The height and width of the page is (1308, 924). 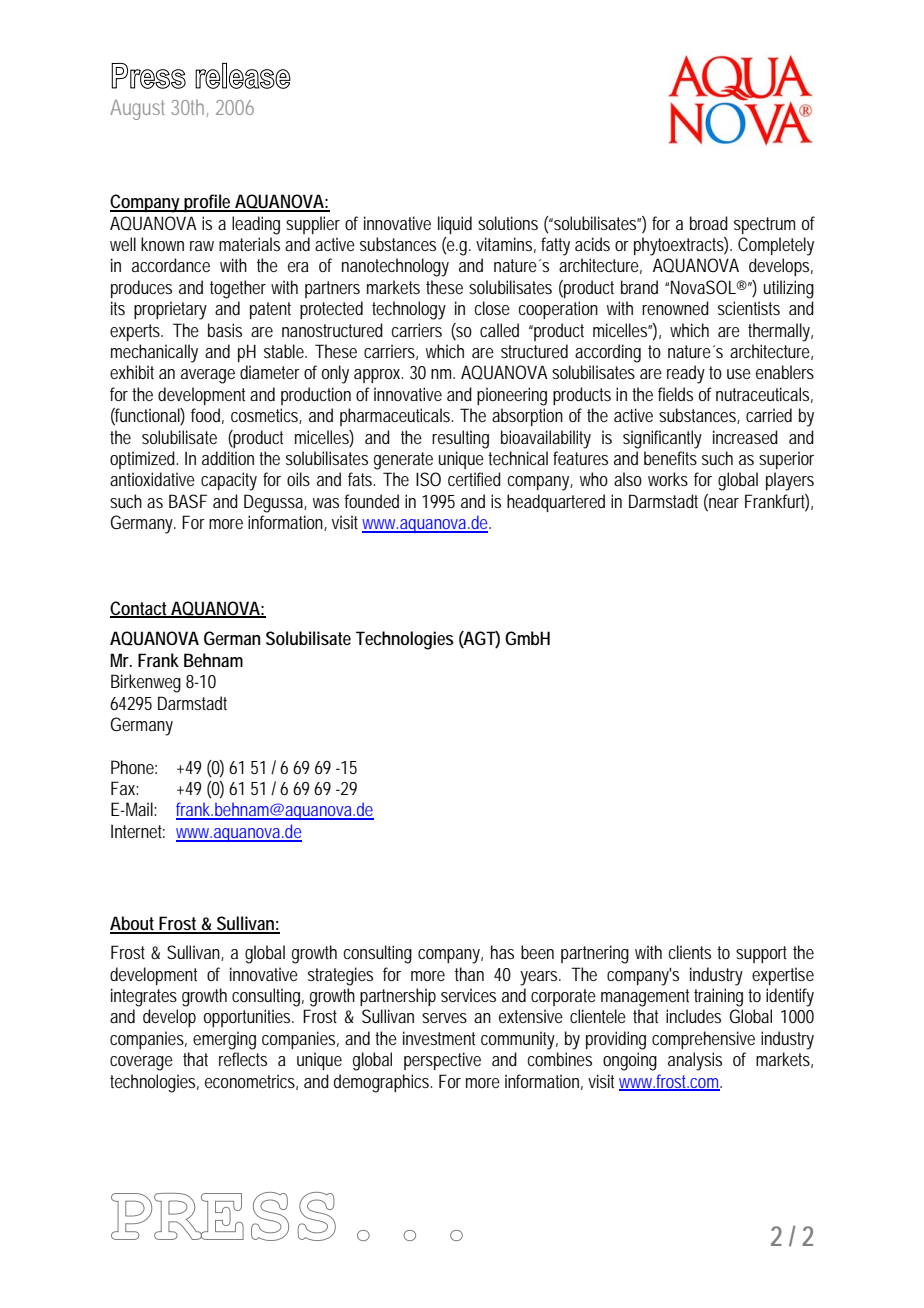 What do you see at coordinates (502, 952) in the page?
I see `has` at bounding box center [502, 952].
